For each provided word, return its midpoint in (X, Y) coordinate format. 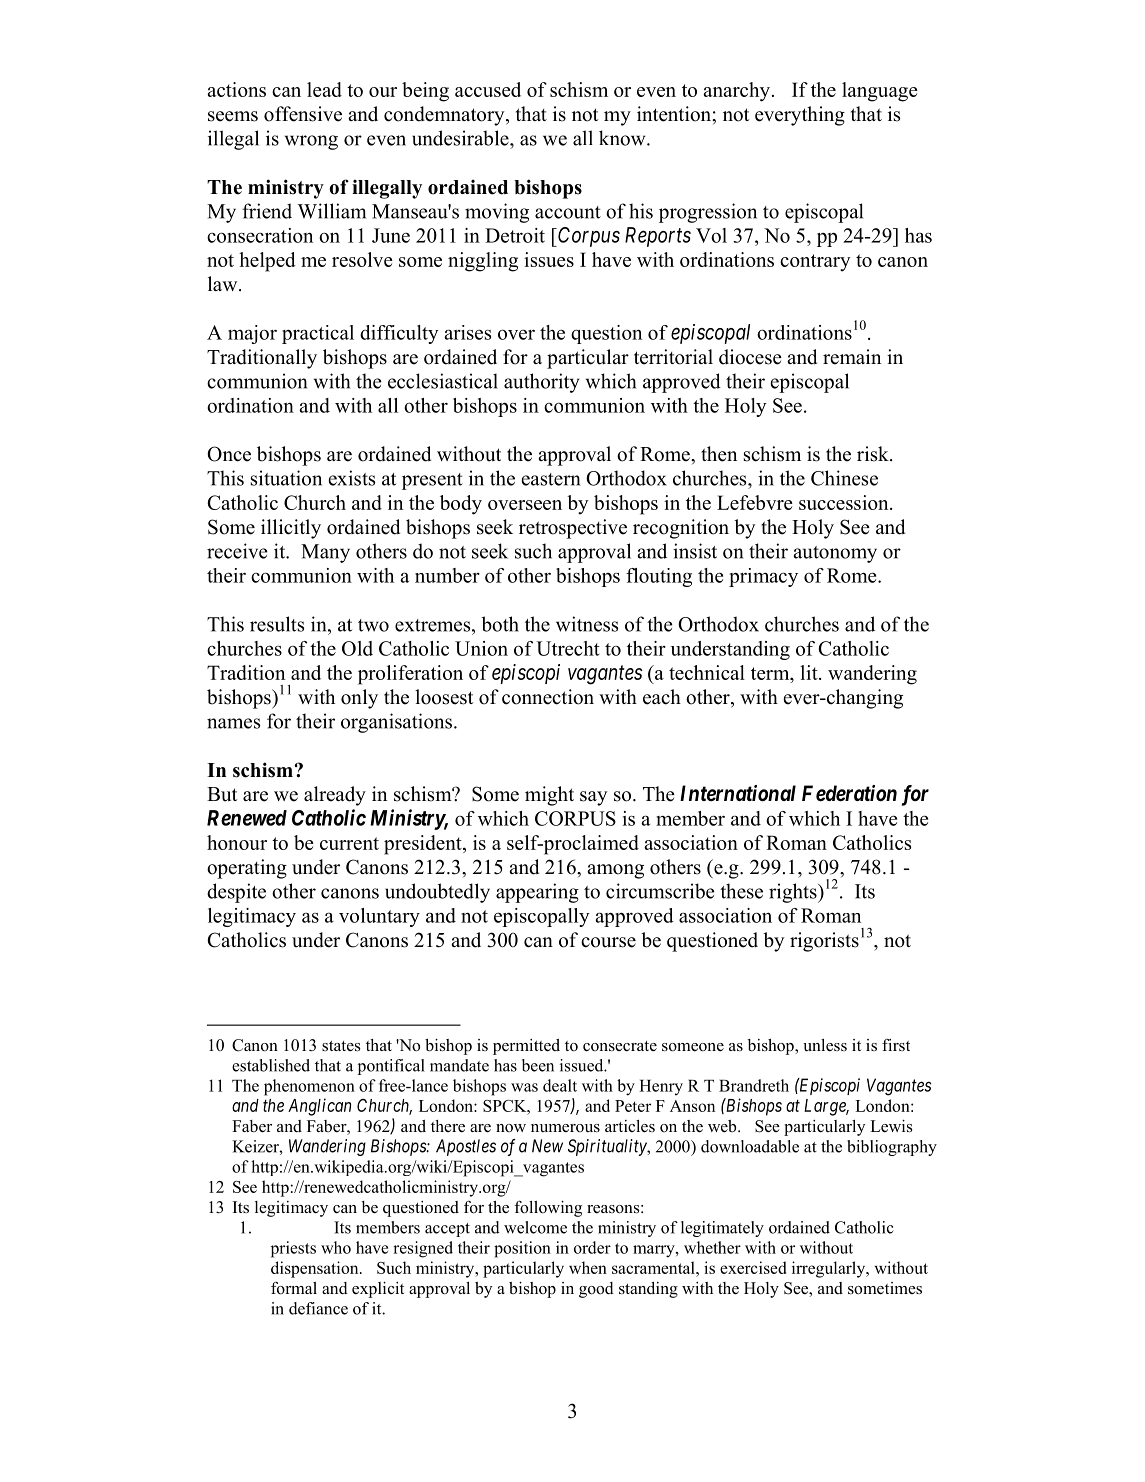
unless (825, 1045)
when (588, 1267)
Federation (849, 793)
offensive (303, 114)
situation (286, 478)
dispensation (316, 1269)
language (880, 92)
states (341, 1046)
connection (548, 697)
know (623, 138)
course (608, 942)
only (359, 699)
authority (542, 383)
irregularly (830, 1269)
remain (852, 357)
